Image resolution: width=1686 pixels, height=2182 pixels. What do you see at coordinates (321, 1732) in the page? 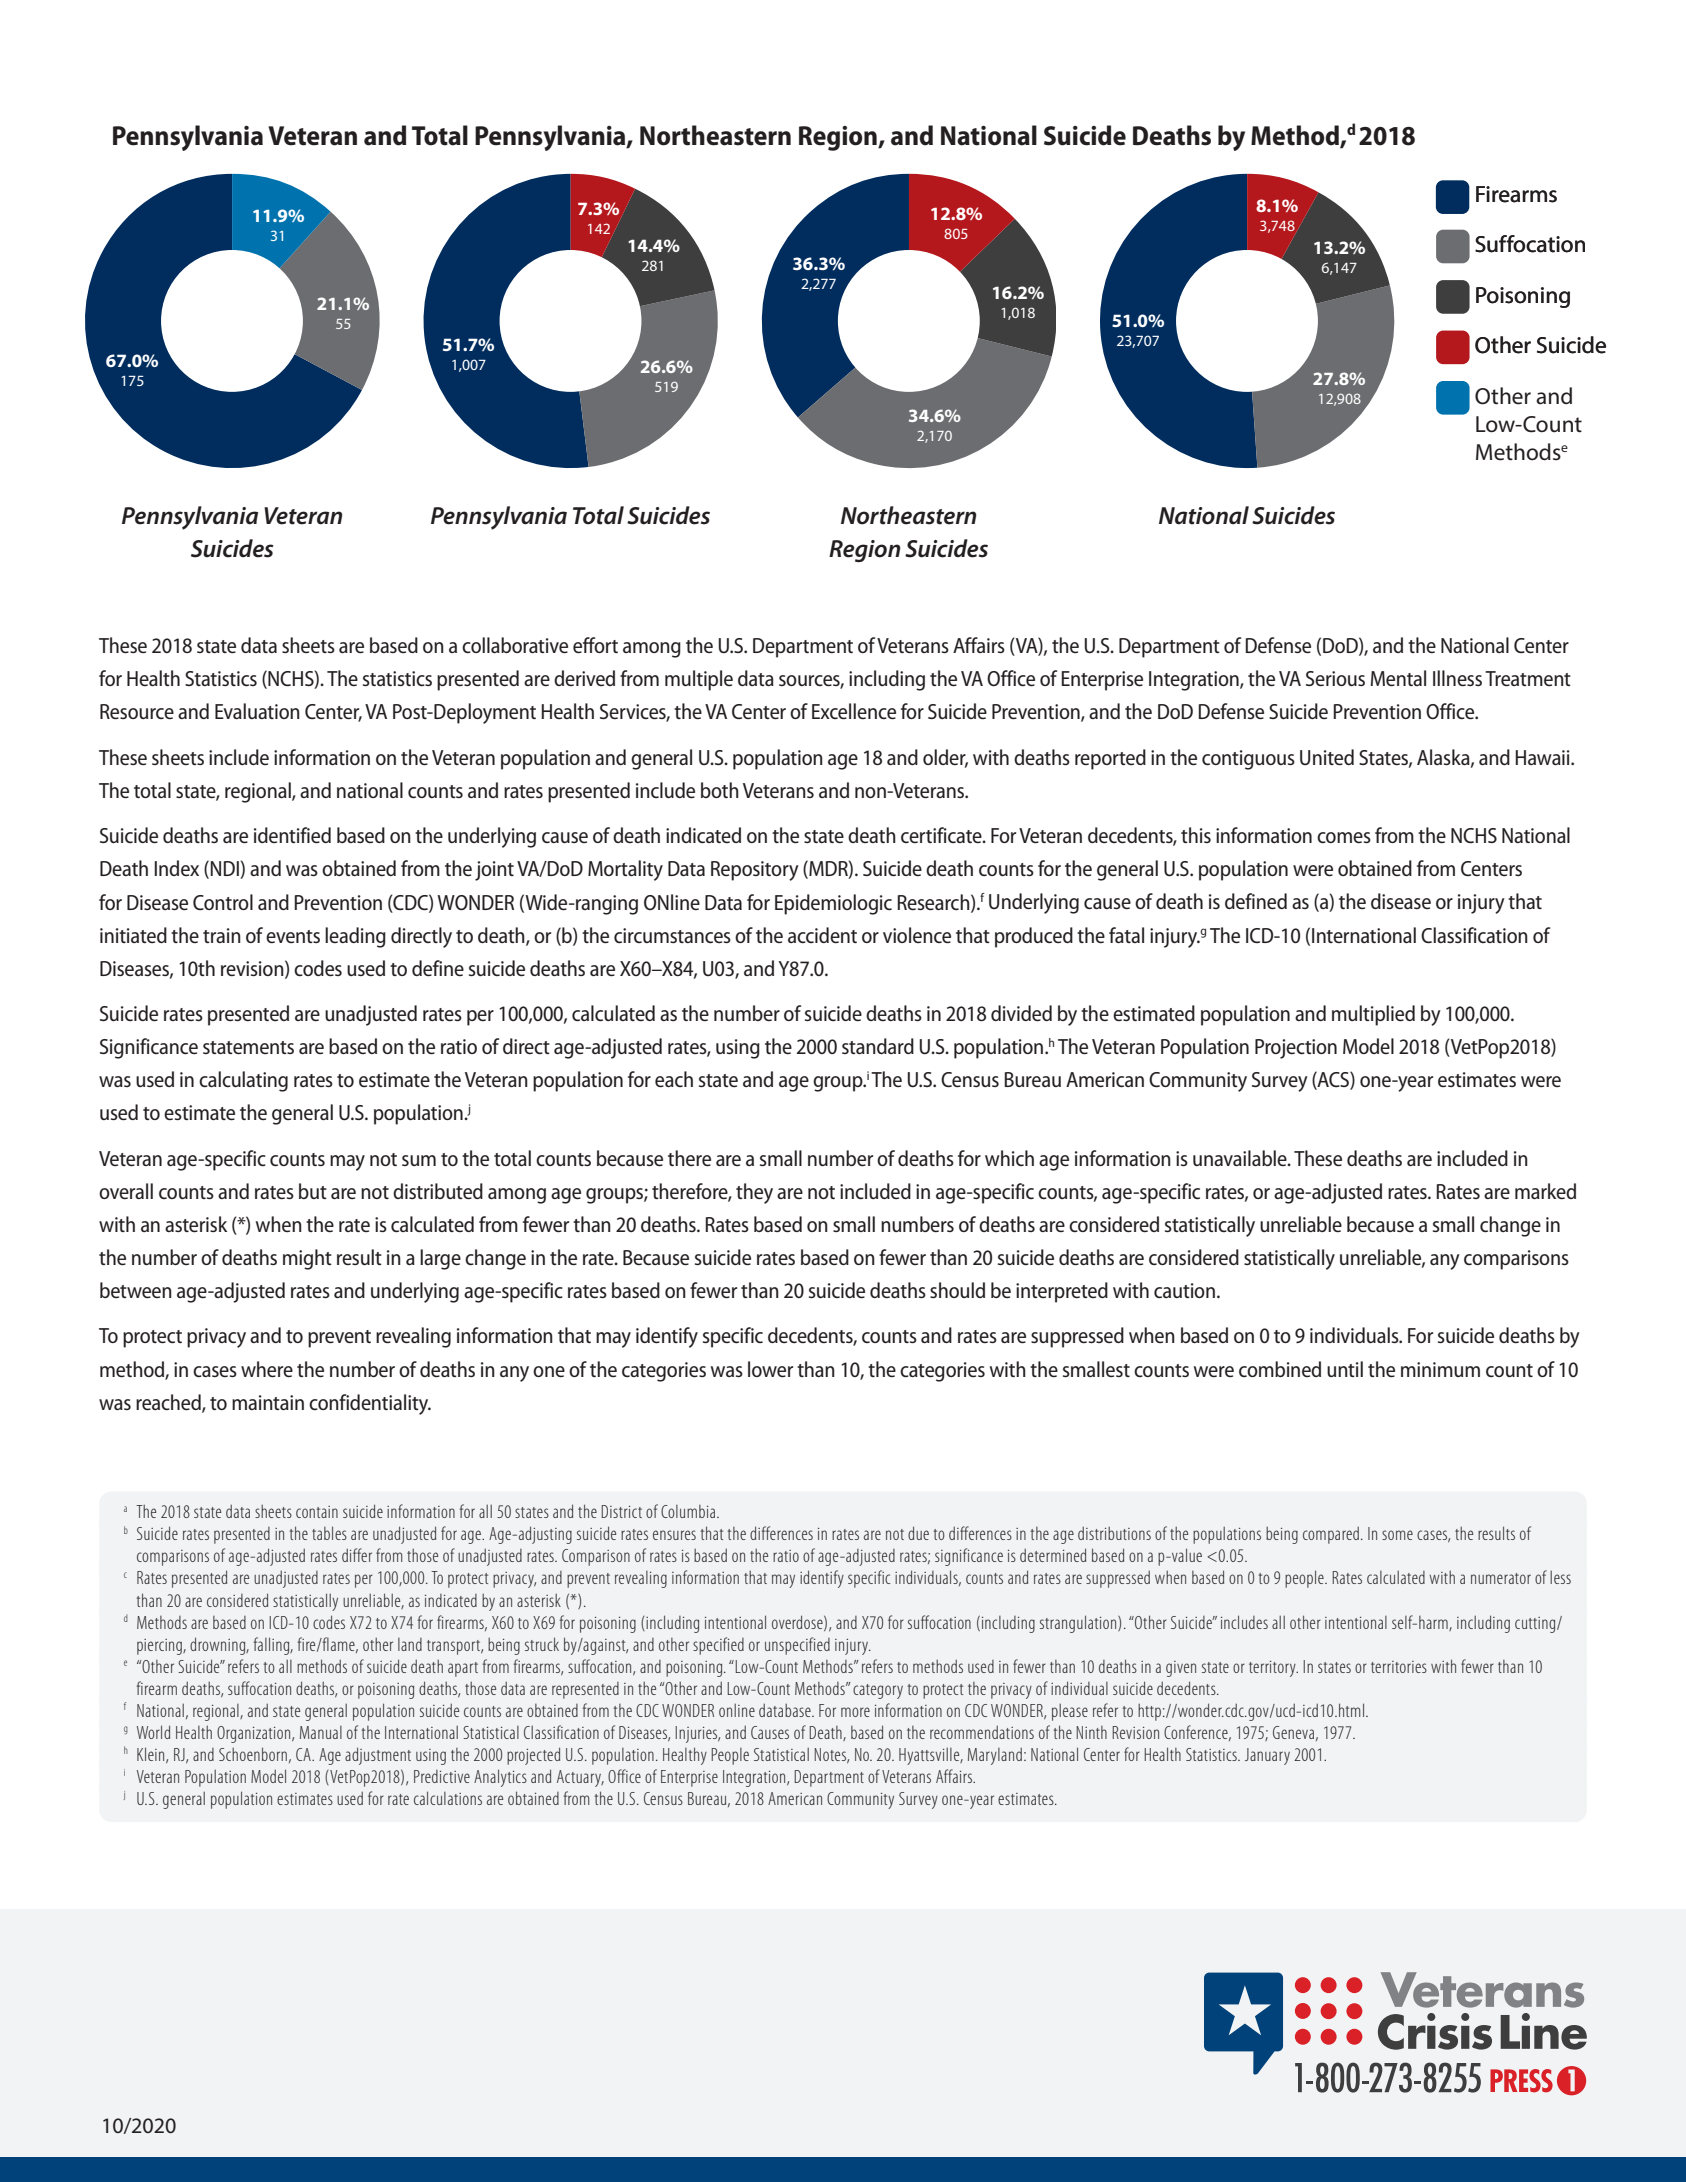
I see `Manual` at bounding box center [321, 1732].
